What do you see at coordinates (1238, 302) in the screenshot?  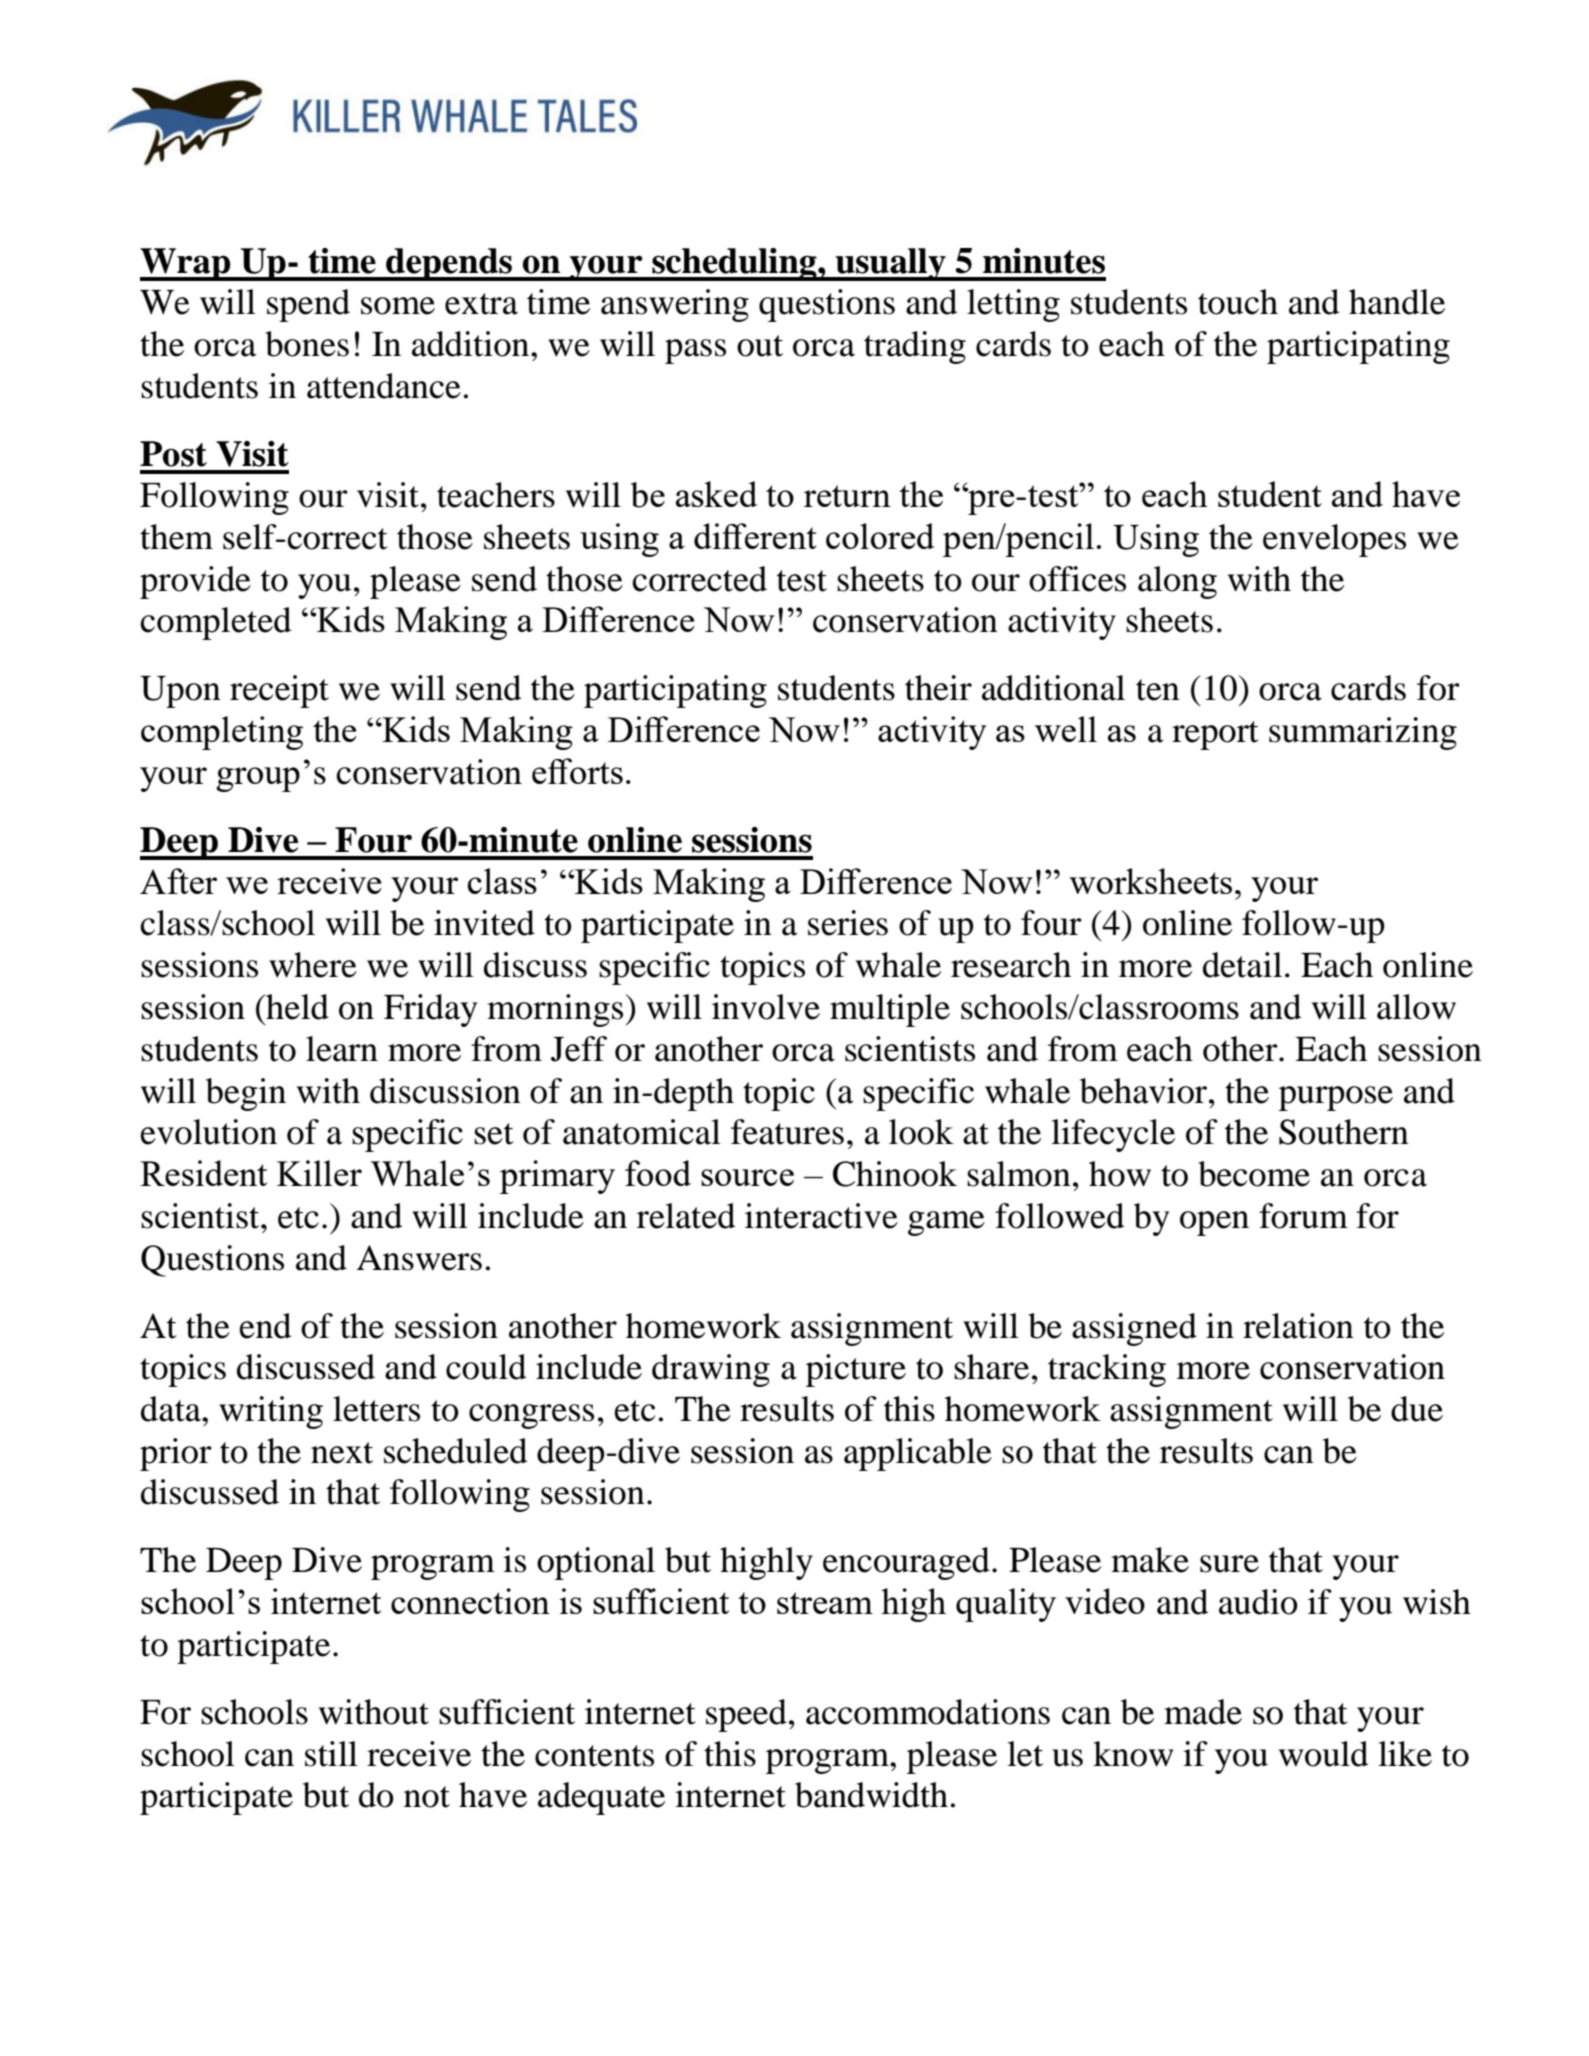 I see `touch` at bounding box center [1238, 302].
